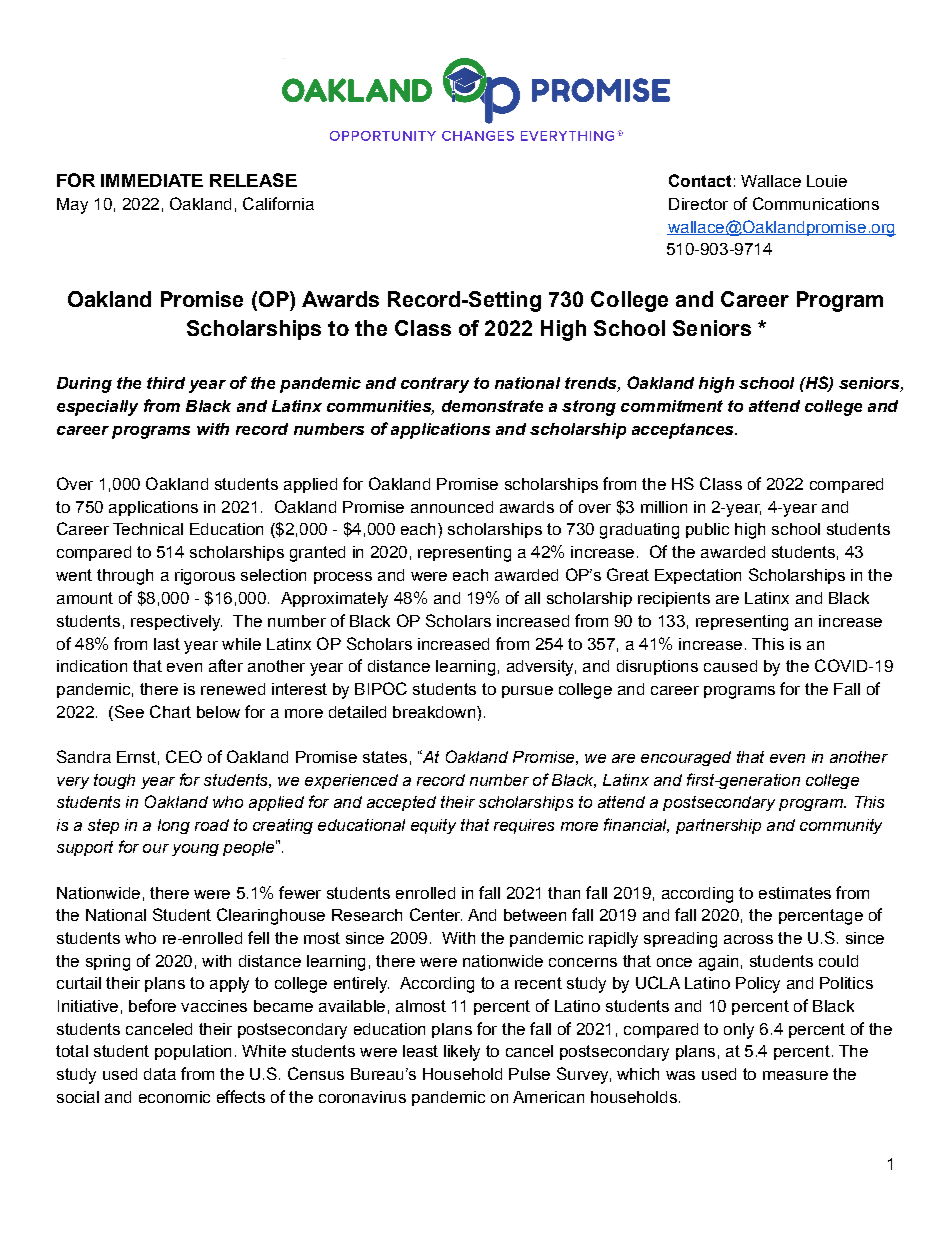 The width and height of the screenshot is (952, 1233). I want to click on likely, so click(462, 1053).
